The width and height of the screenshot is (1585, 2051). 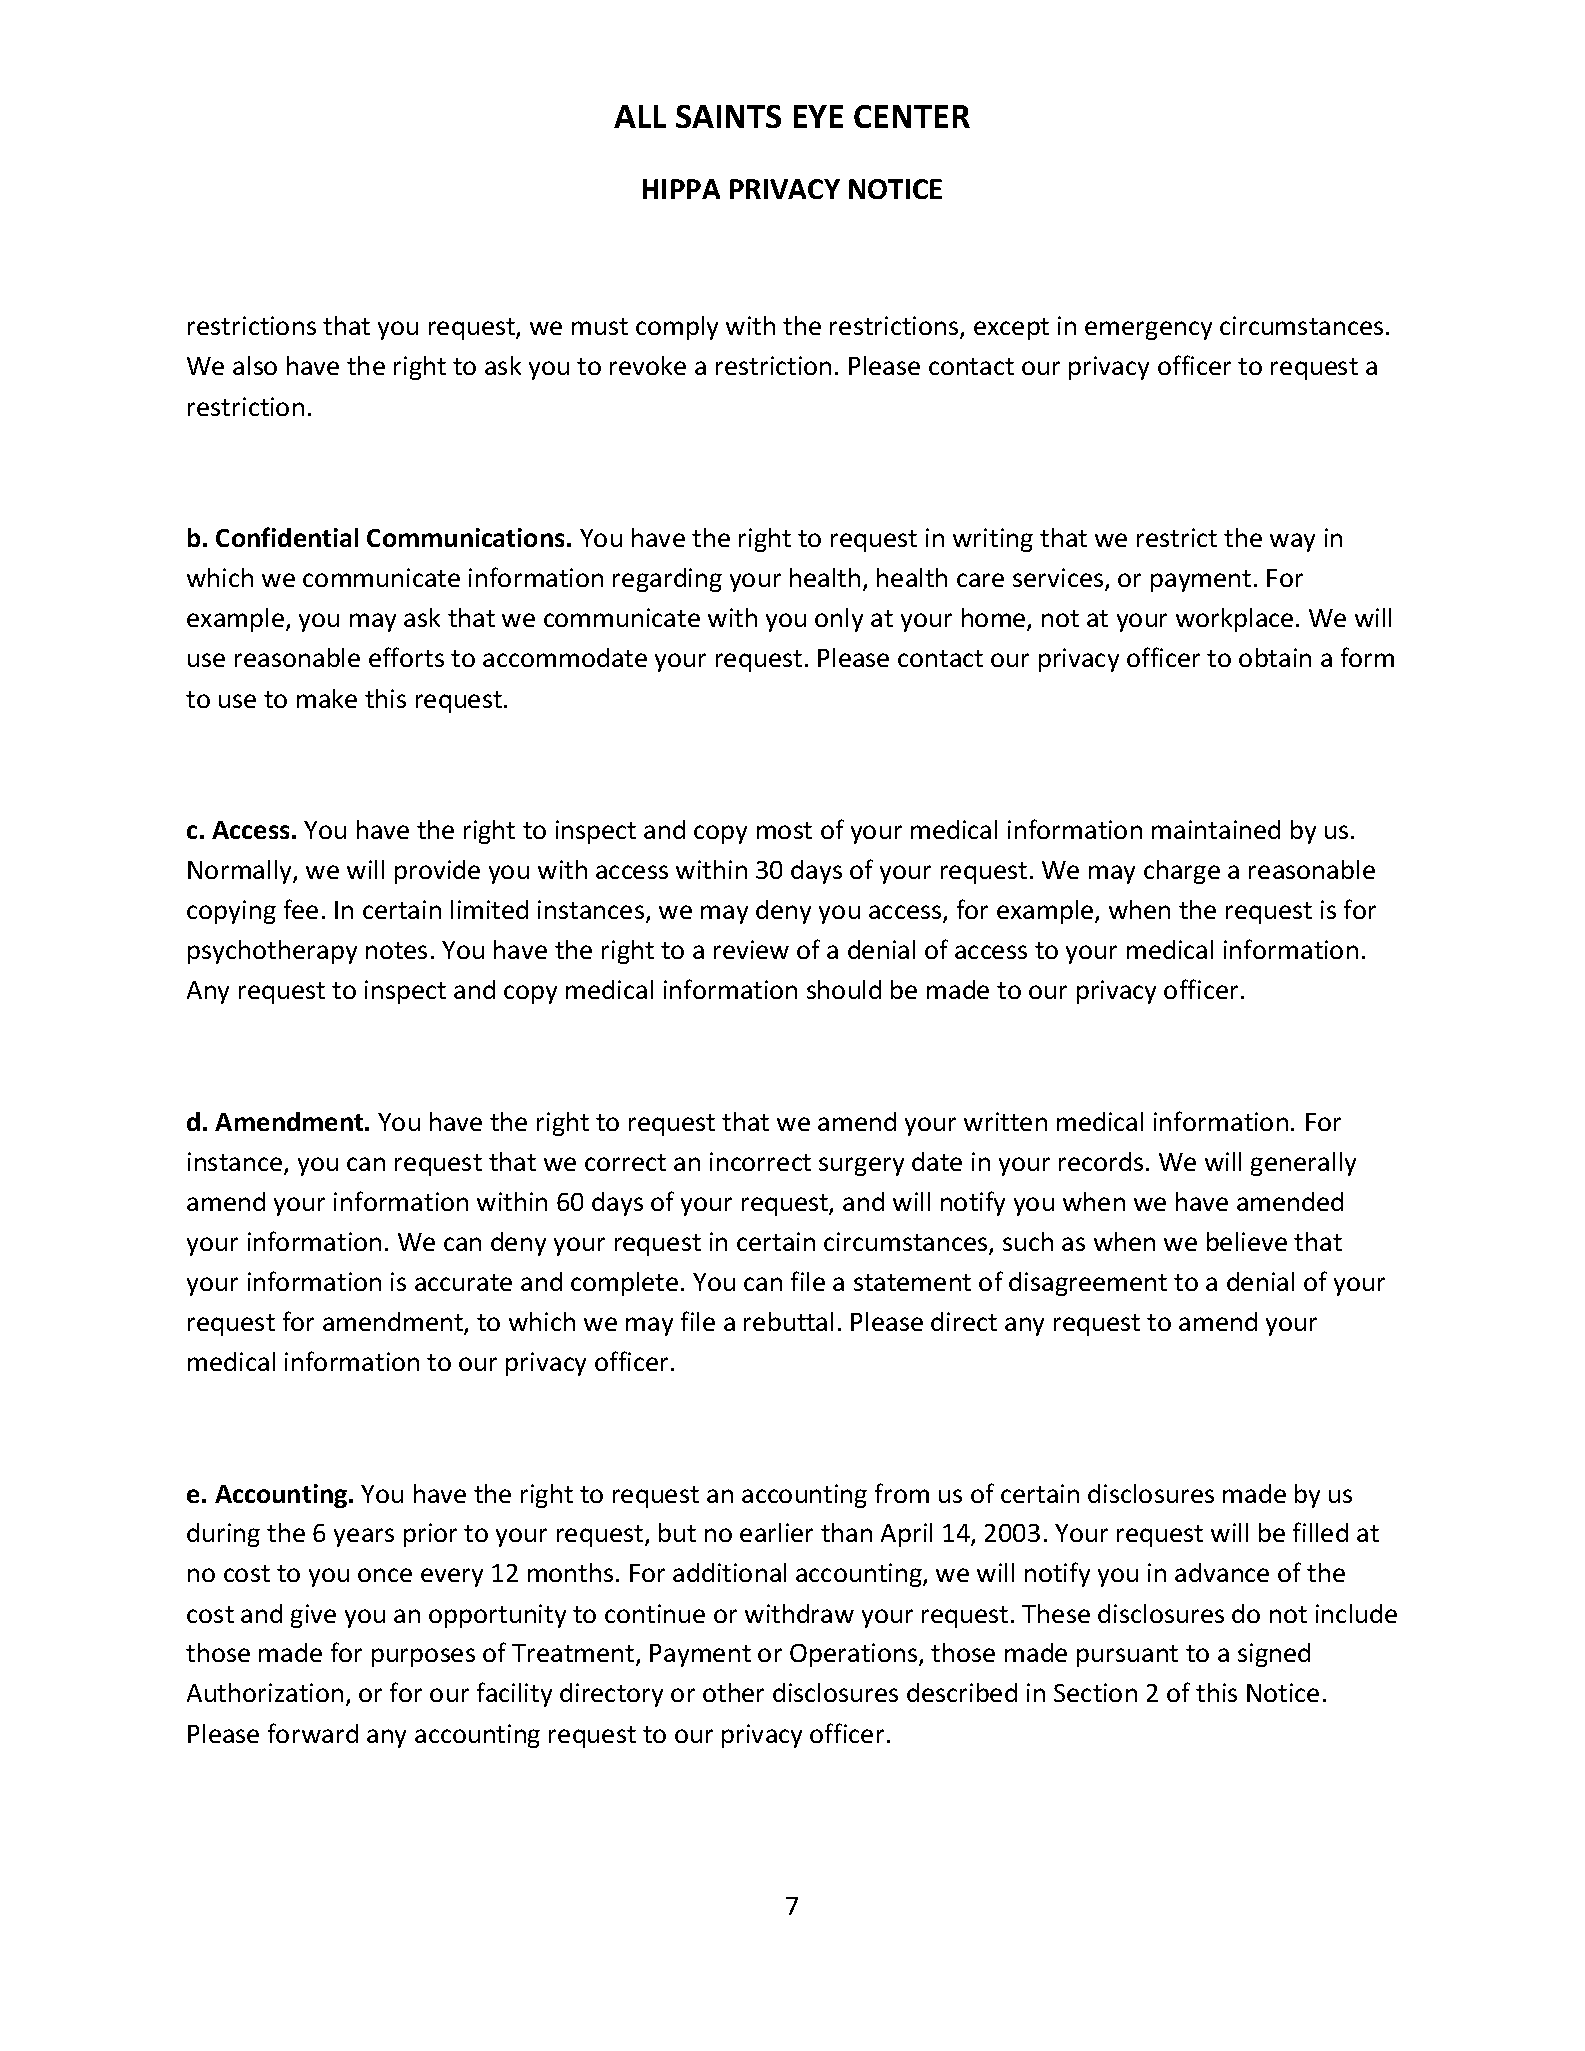 I want to click on surgery, so click(x=861, y=1166).
